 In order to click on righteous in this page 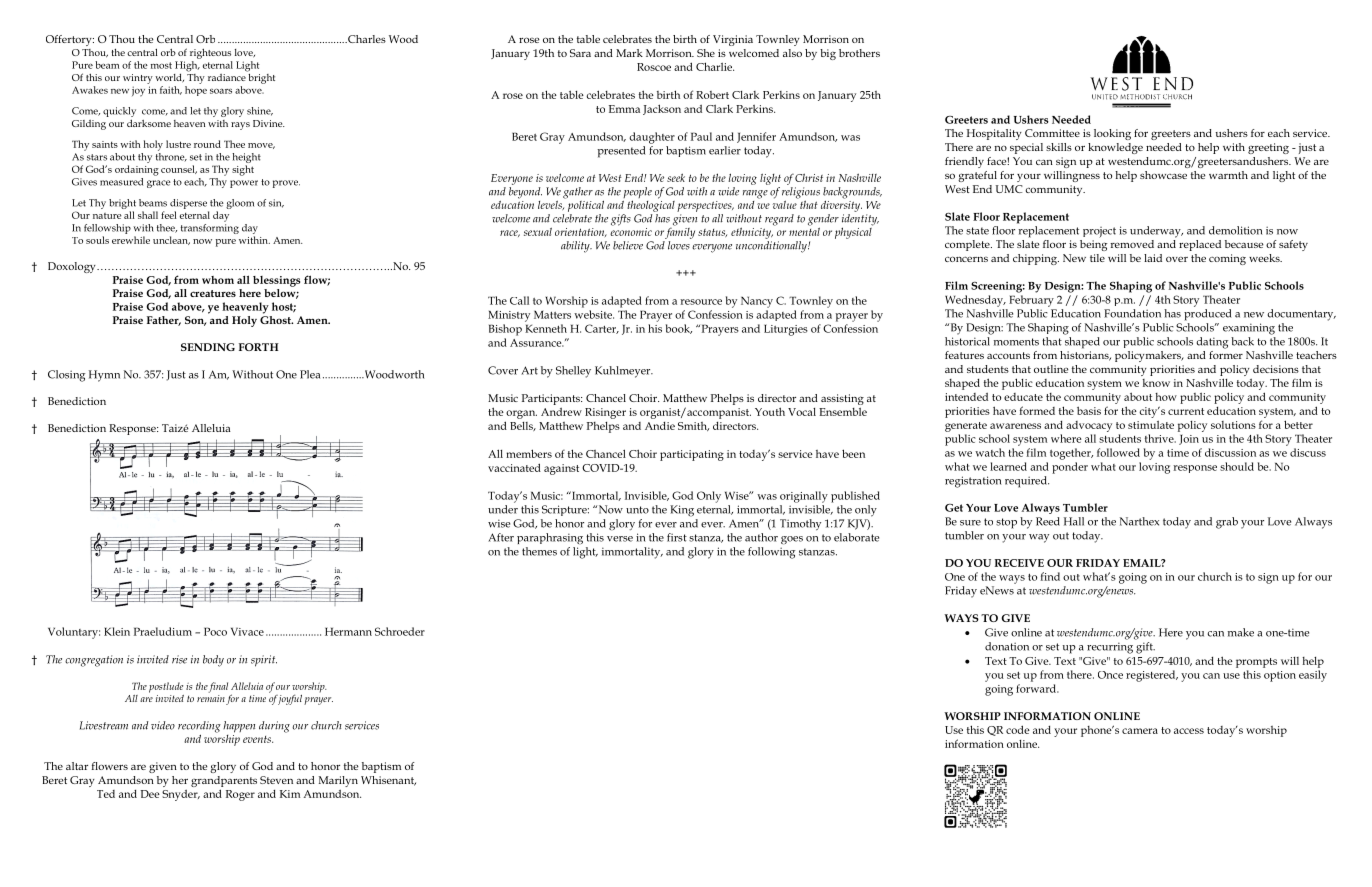, I will do `click(210, 54)`.
